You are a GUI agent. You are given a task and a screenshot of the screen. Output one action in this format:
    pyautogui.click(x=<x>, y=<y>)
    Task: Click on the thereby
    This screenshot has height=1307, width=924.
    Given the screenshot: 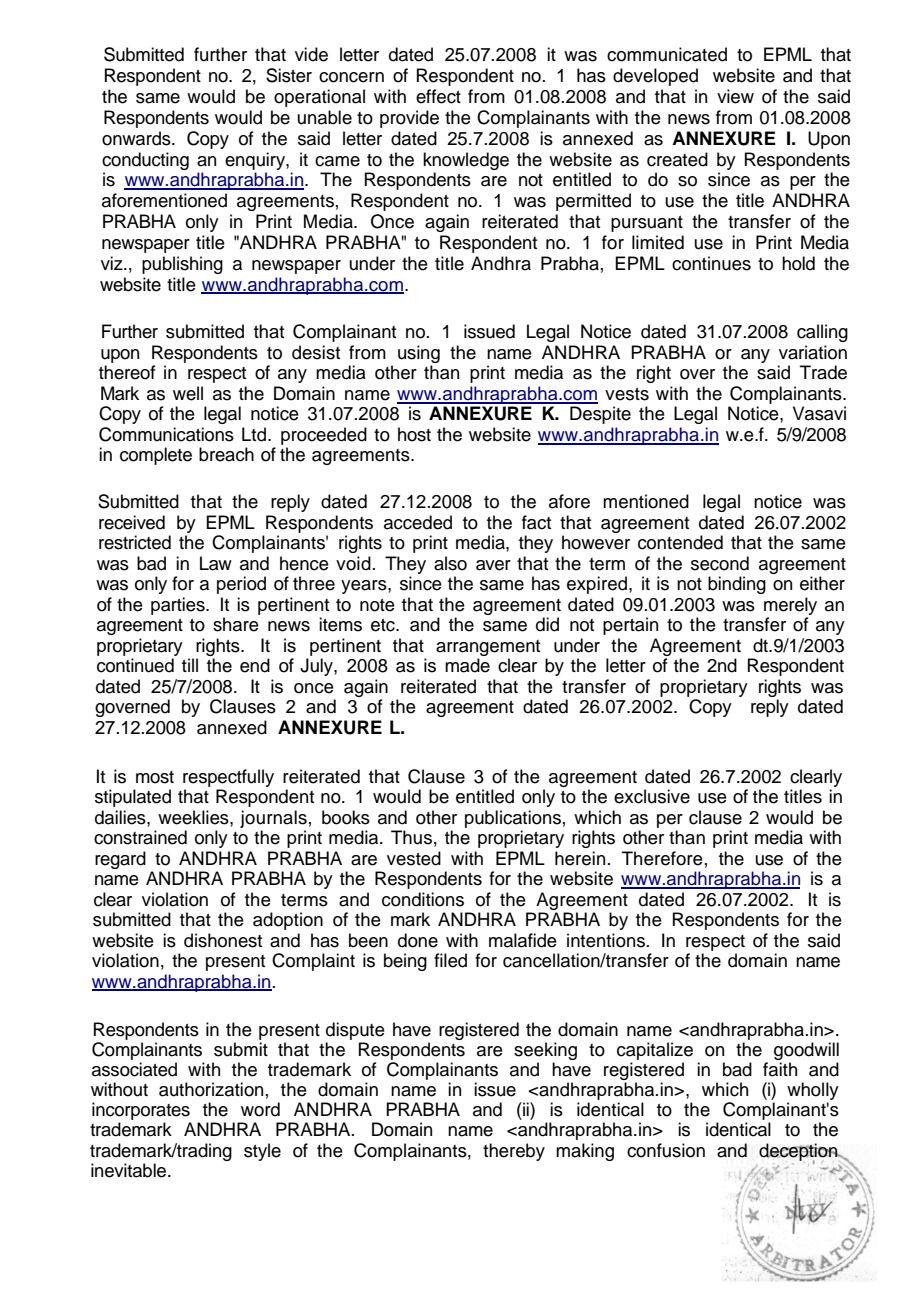 What is the action you would take?
    pyautogui.click(x=514, y=1152)
